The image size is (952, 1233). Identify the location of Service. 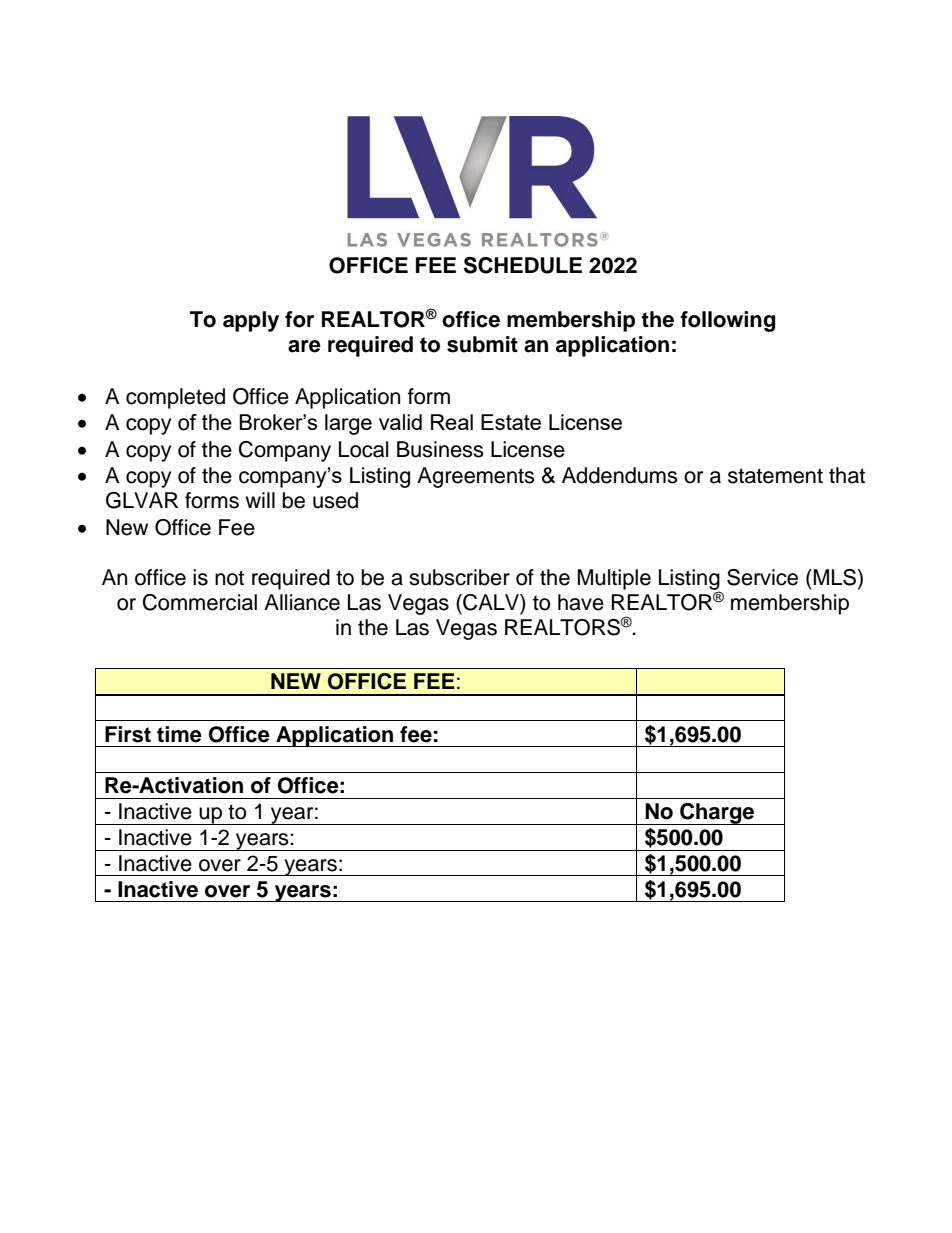
(762, 577).
